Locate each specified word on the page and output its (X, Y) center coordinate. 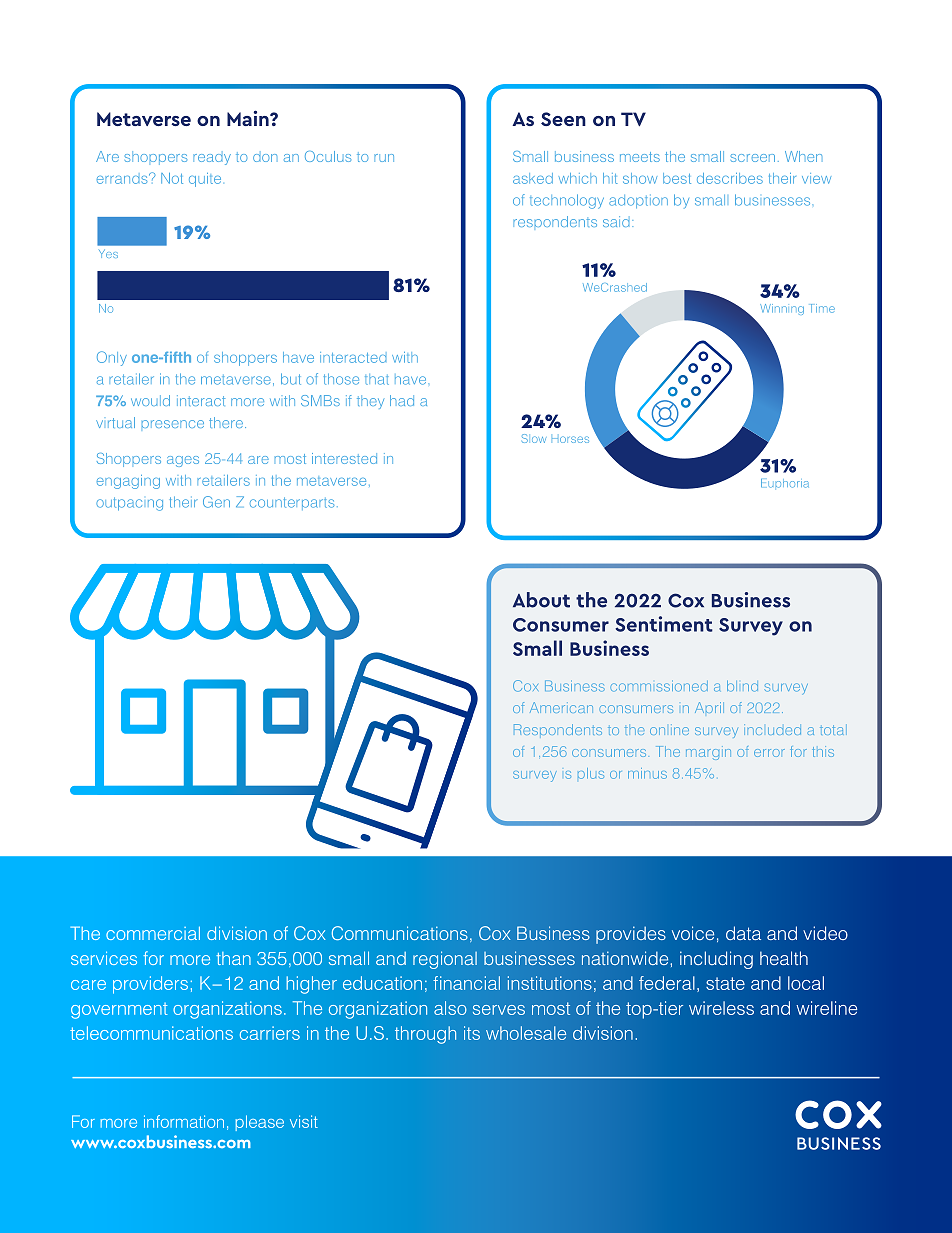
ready (212, 159)
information (184, 1121)
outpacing (129, 504)
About (541, 600)
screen (753, 158)
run (384, 158)
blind (742, 686)
